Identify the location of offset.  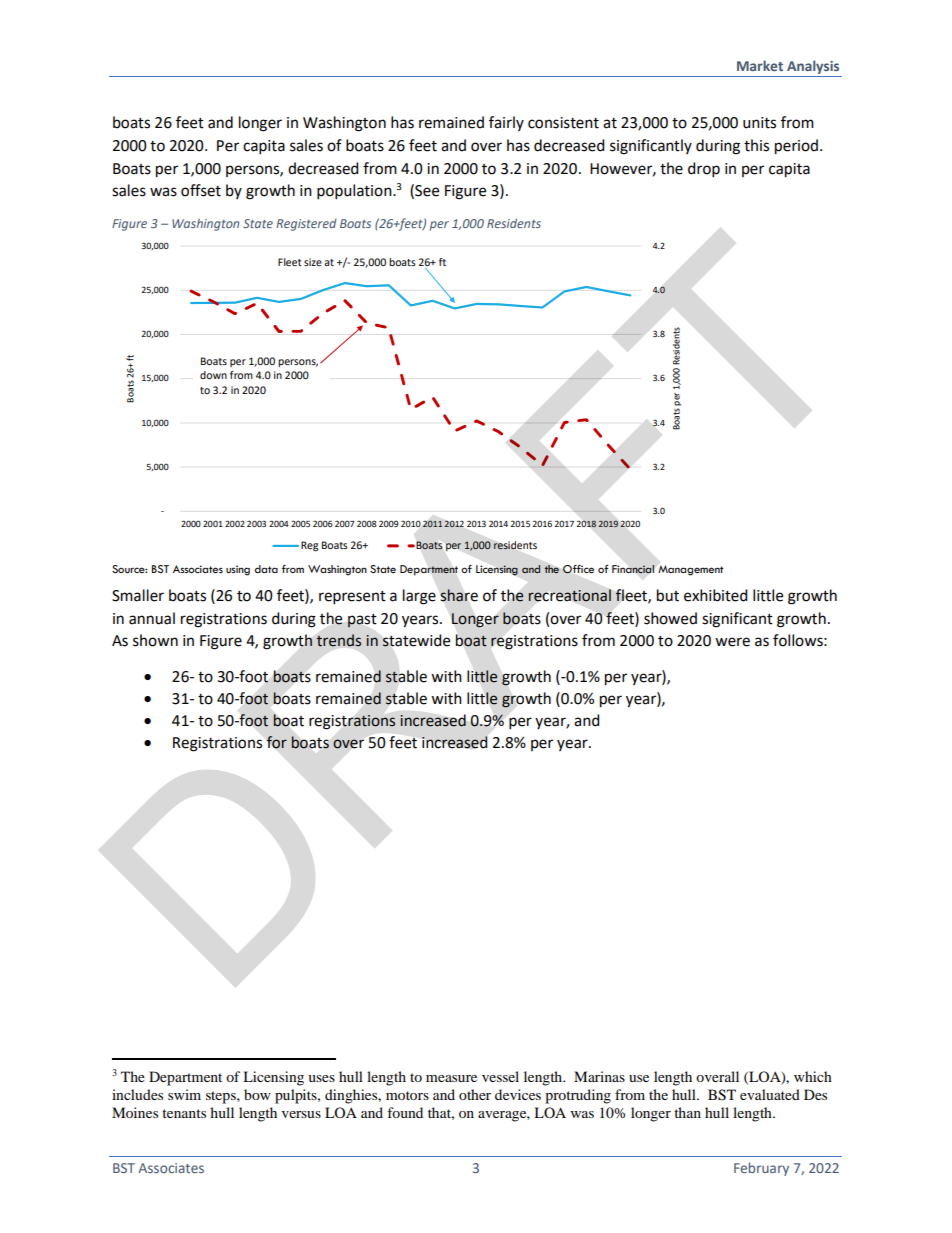
(201, 190).
